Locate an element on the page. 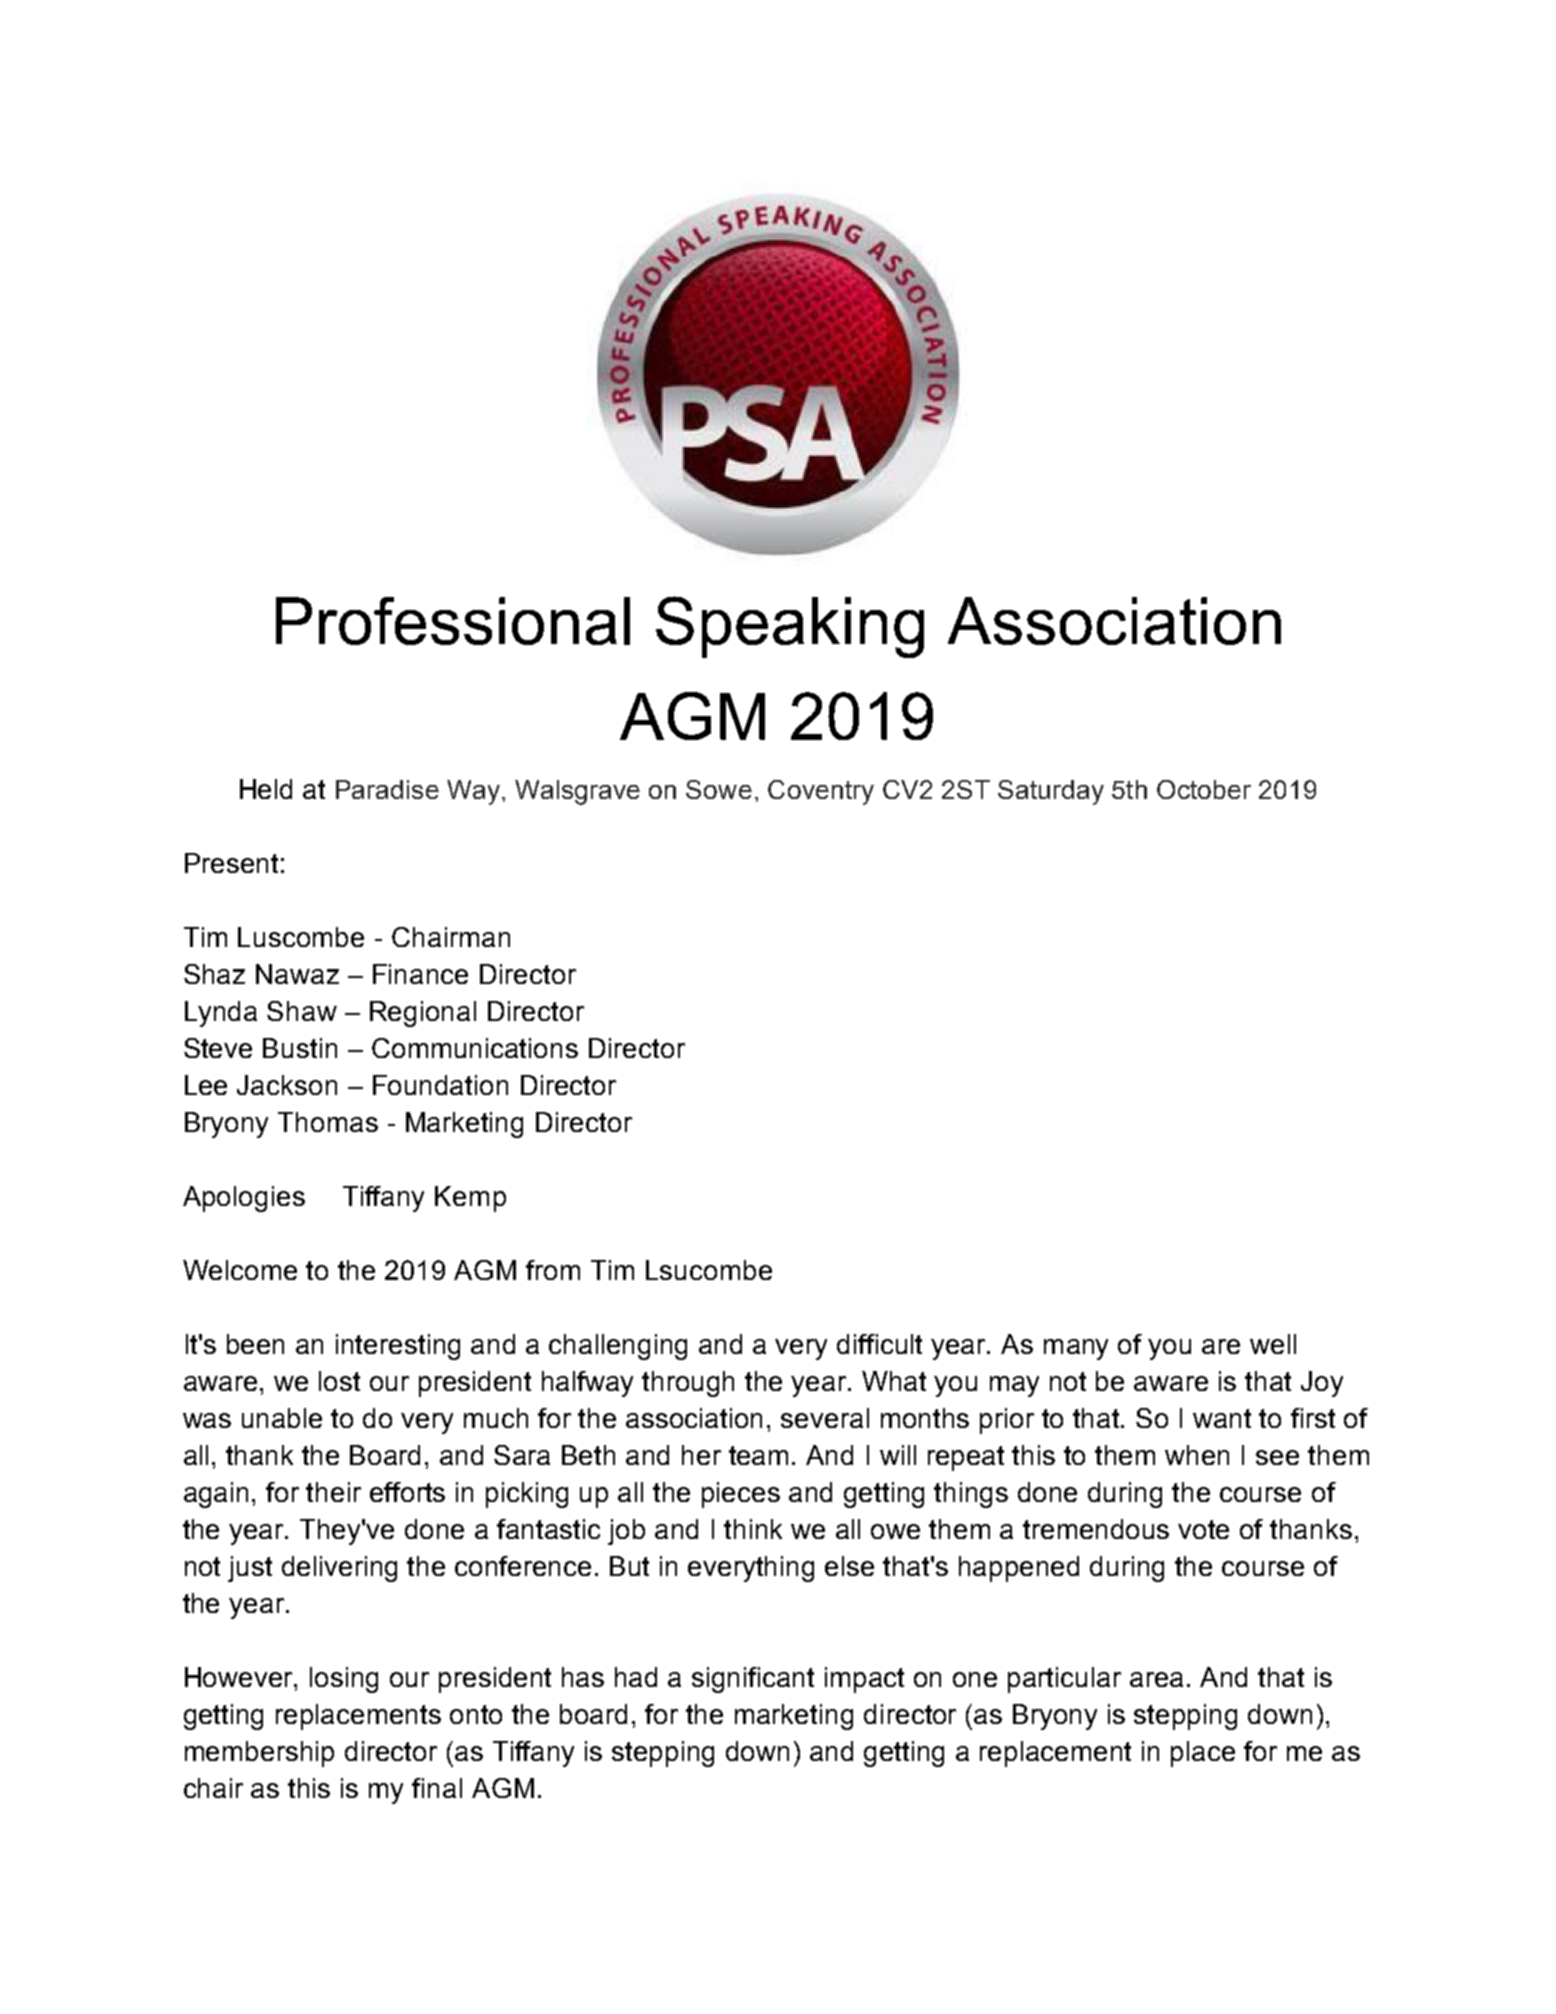  significant is located at coordinates (753, 1680).
